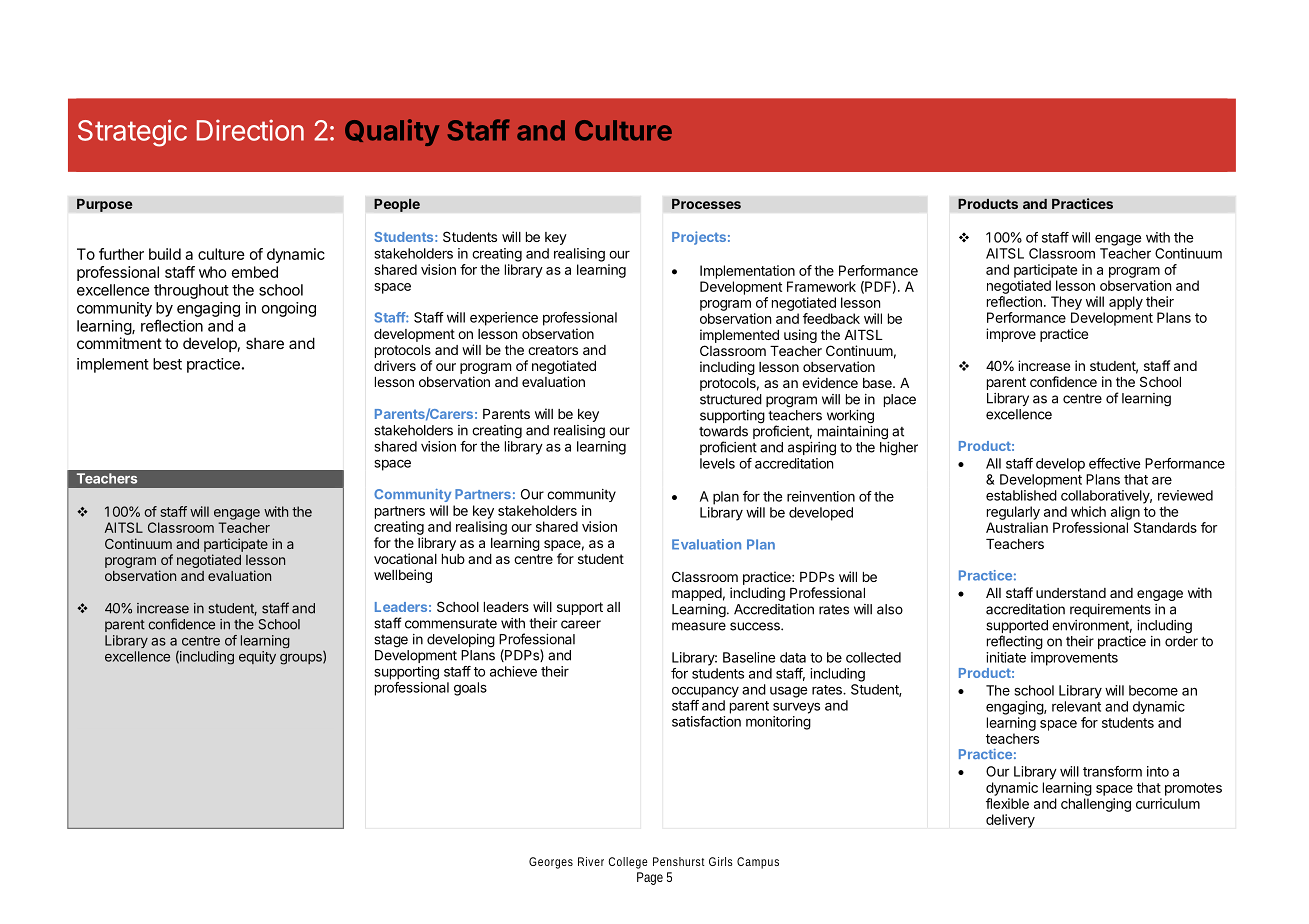  I want to click on levels, so click(717, 463).
